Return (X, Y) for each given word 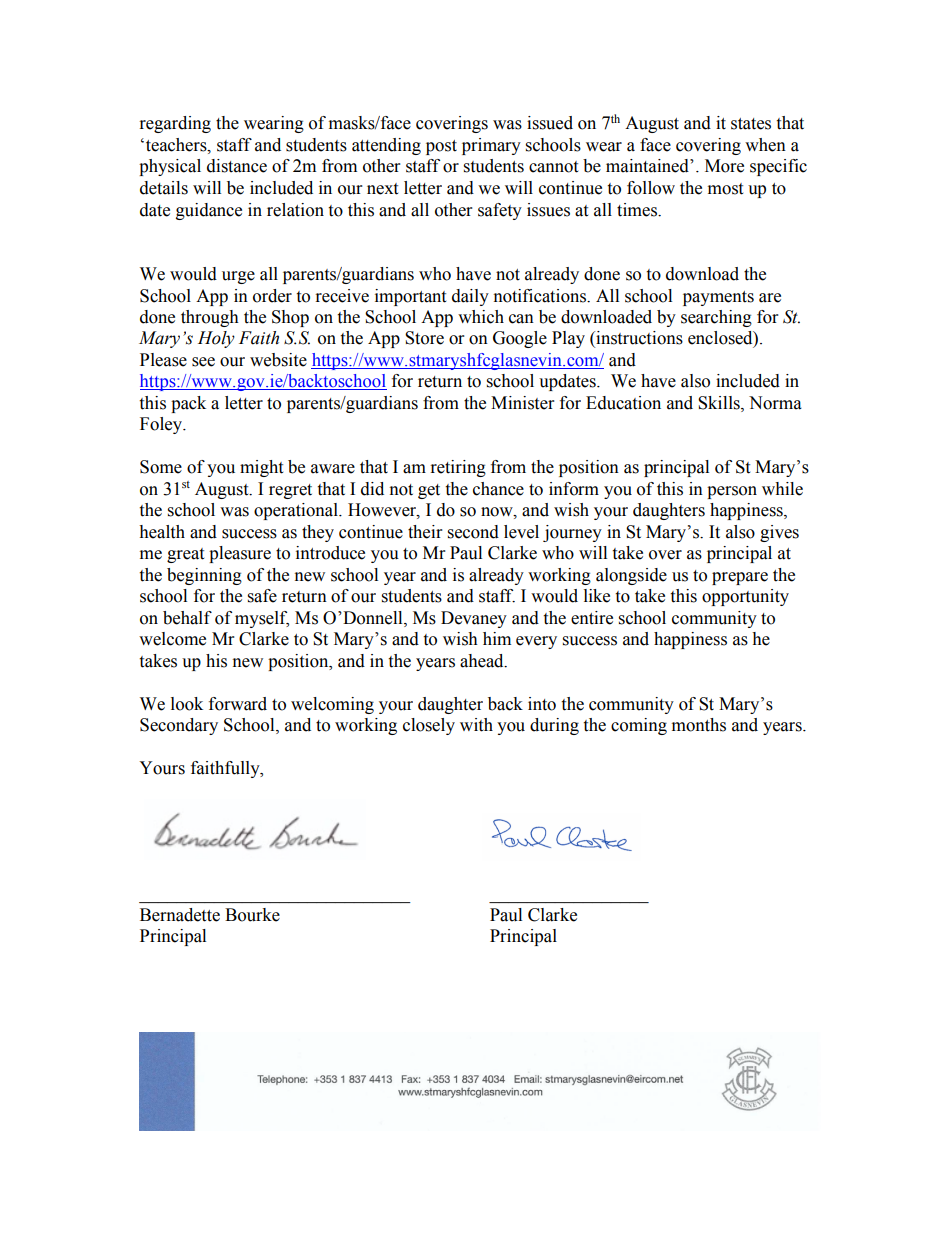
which (481, 317)
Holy (216, 339)
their (425, 532)
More (724, 166)
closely (429, 726)
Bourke (252, 915)
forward (238, 704)
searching (716, 318)
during (554, 726)
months (699, 725)
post (441, 147)
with (476, 725)
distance (237, 166)
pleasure (240, 554)
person (732, 492)
